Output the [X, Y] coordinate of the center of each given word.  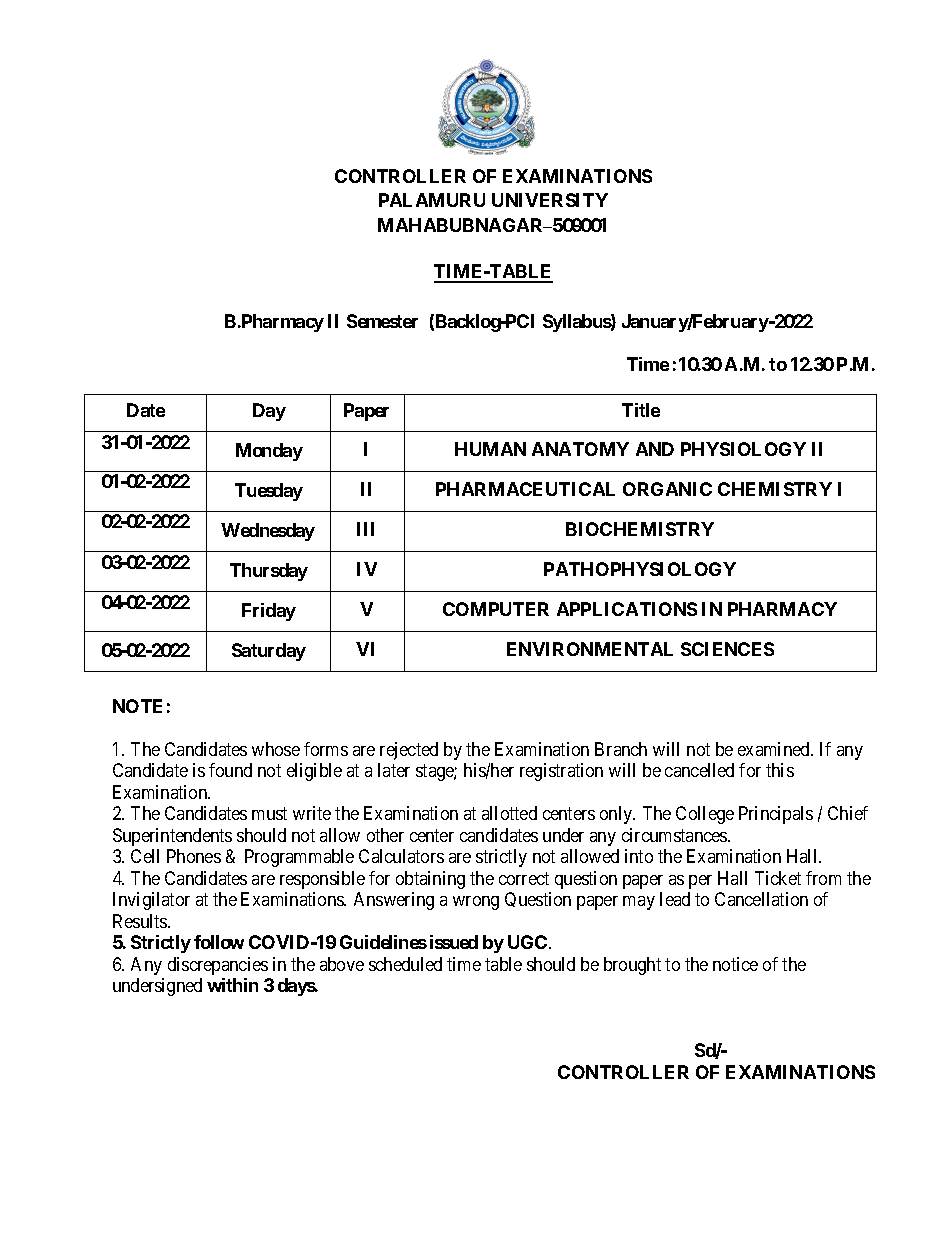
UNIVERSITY [550, 200]
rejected [409, 751]
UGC [529, 942]
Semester [382, 321]
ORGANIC [667, 489]
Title [641, 410]
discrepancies [218, 966]
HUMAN [490, 449]
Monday [269, 452]
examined [775, 749]
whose [276, 749]
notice [735, 964]
